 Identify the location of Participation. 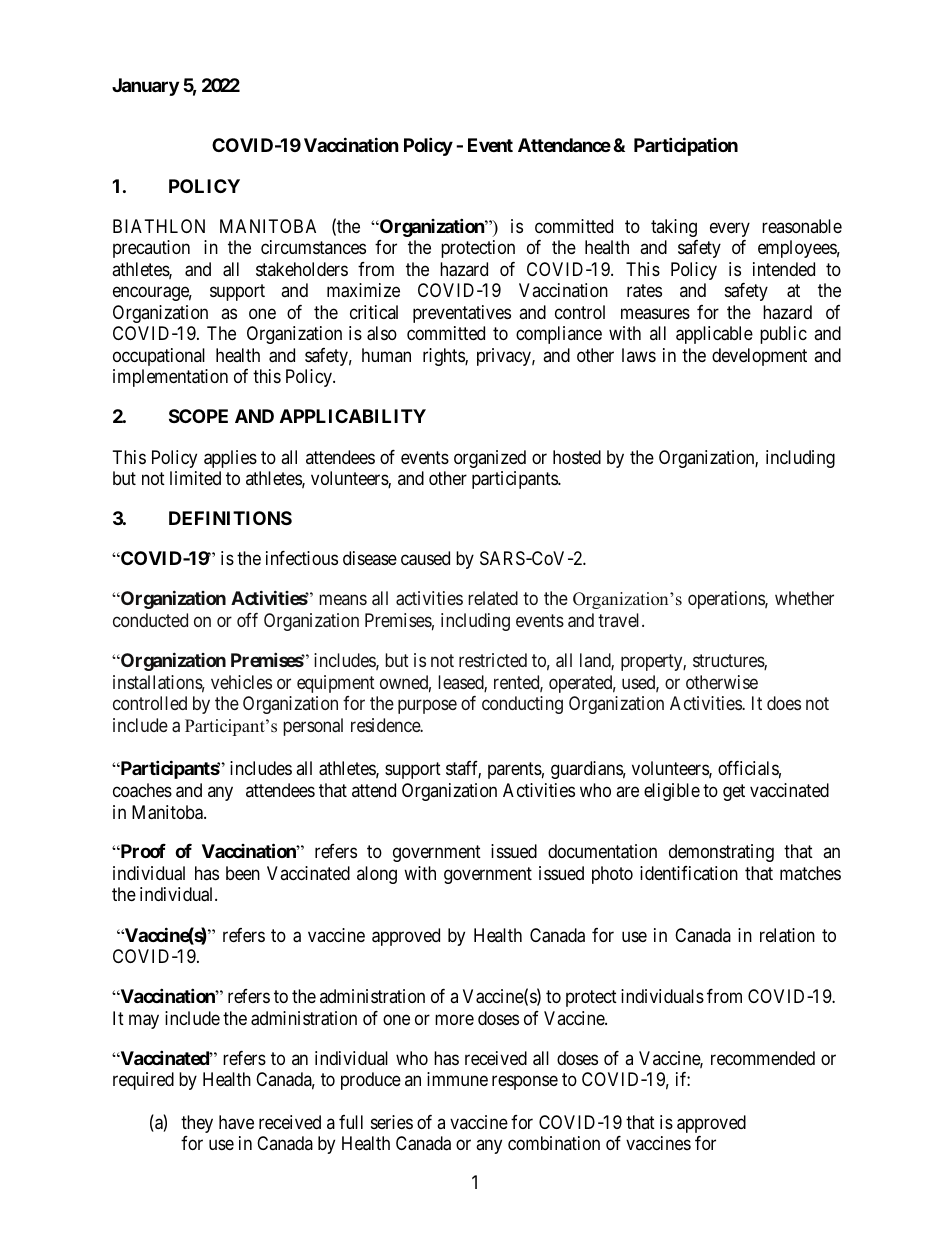
(686, 146).
